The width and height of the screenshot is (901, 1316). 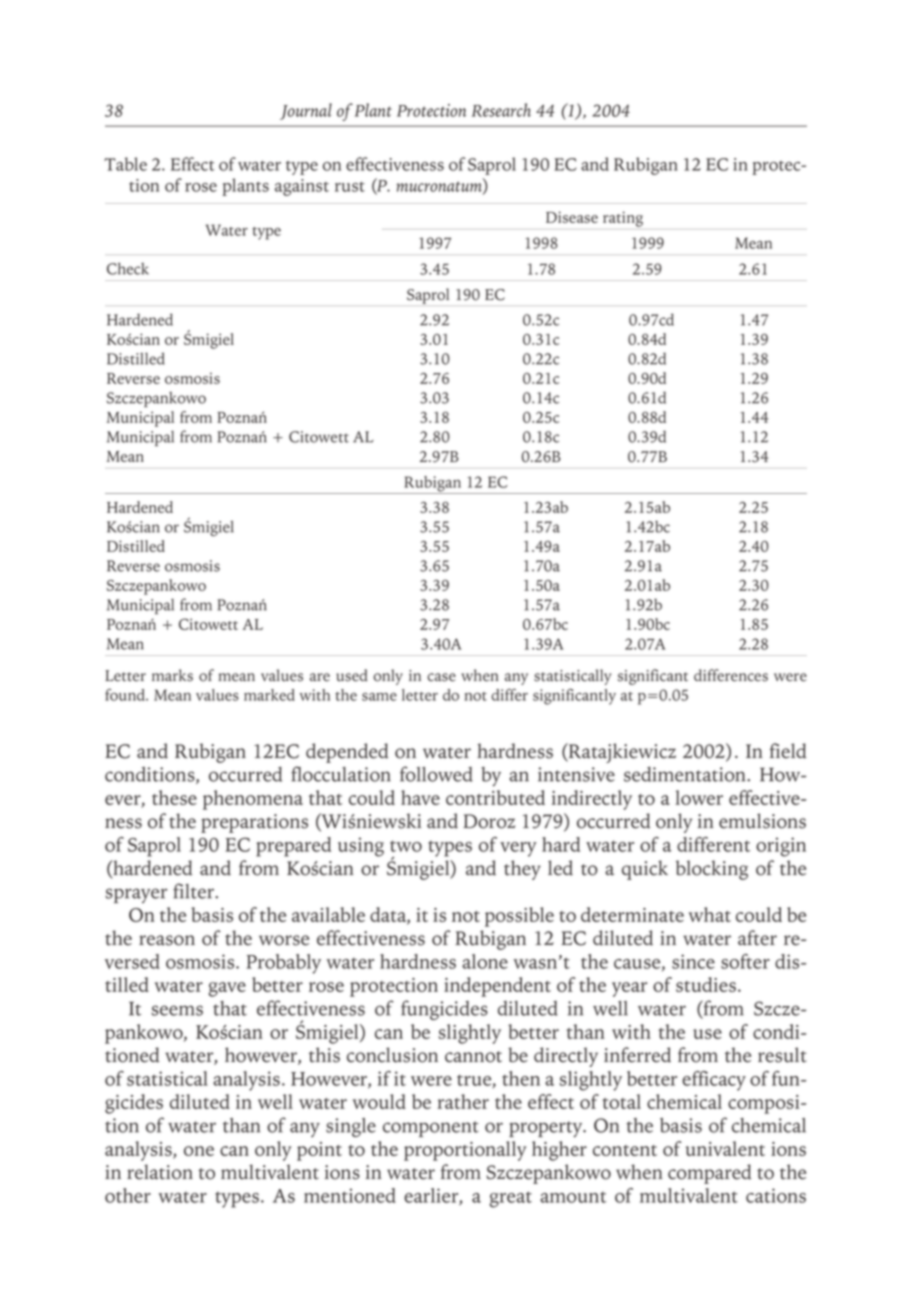 What do you see at coordinates (125, 164) in the screenshot?
I see `Table` at bounding box center [125, 164].
